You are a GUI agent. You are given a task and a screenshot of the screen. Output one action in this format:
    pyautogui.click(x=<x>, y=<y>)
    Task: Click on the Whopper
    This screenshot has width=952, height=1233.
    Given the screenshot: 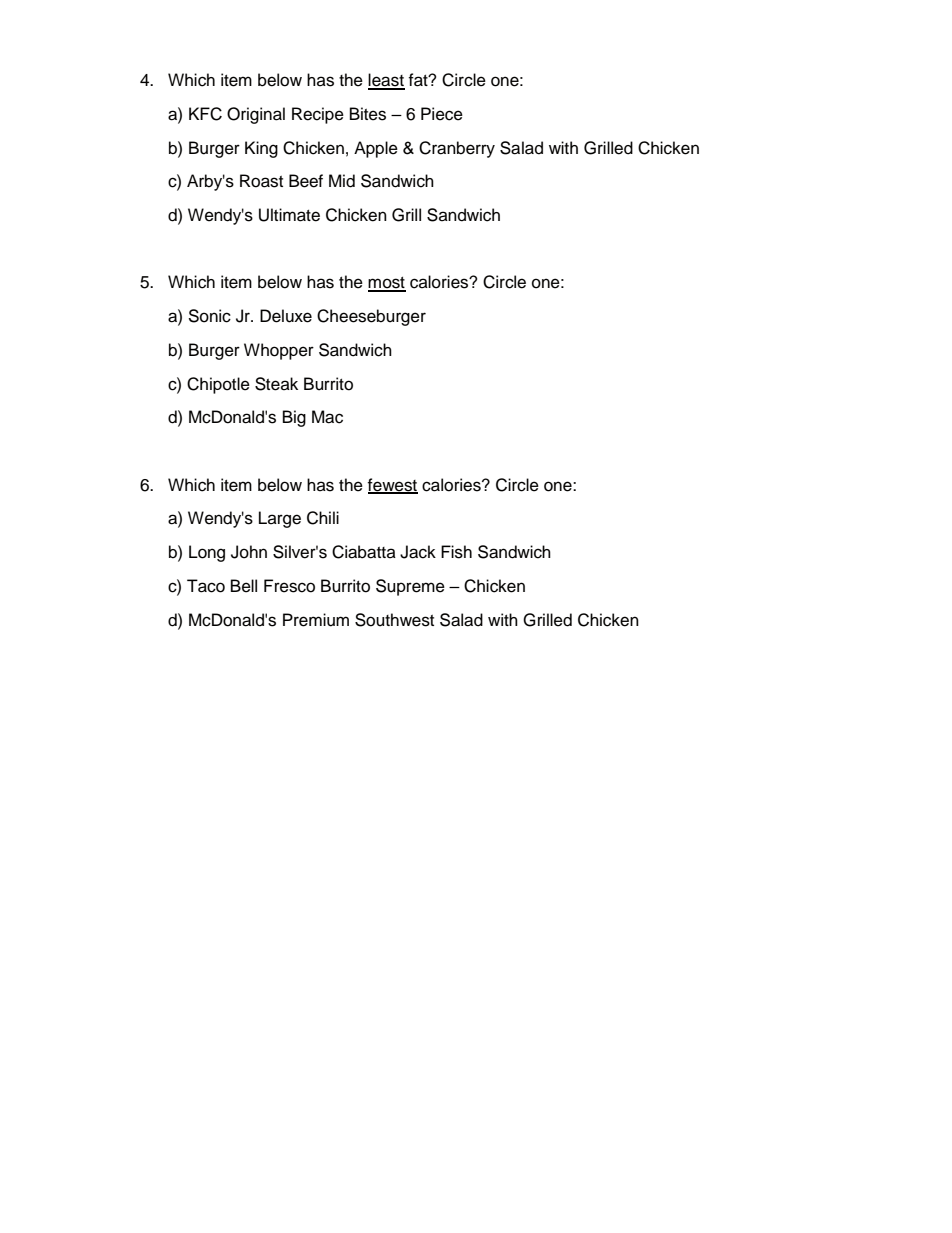 What is the action you would take?
    pyautogui.click(x=279, y=351)
